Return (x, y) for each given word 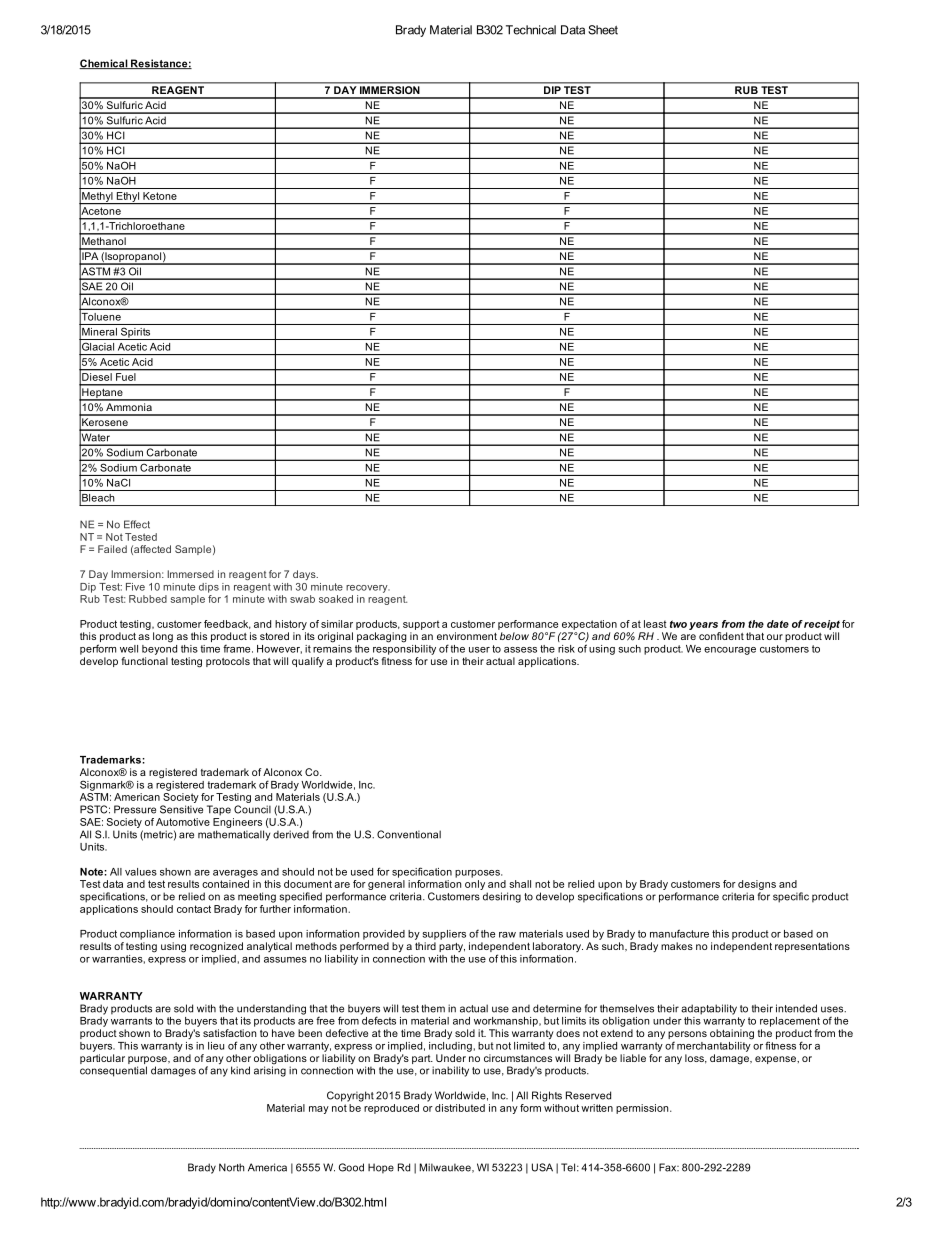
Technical (531, 30)
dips (209, 588)
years (703, 626)
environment (467, 636)
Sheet (603, 30)
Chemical (104, 64)
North (232, 1167)
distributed (460, 1108)
